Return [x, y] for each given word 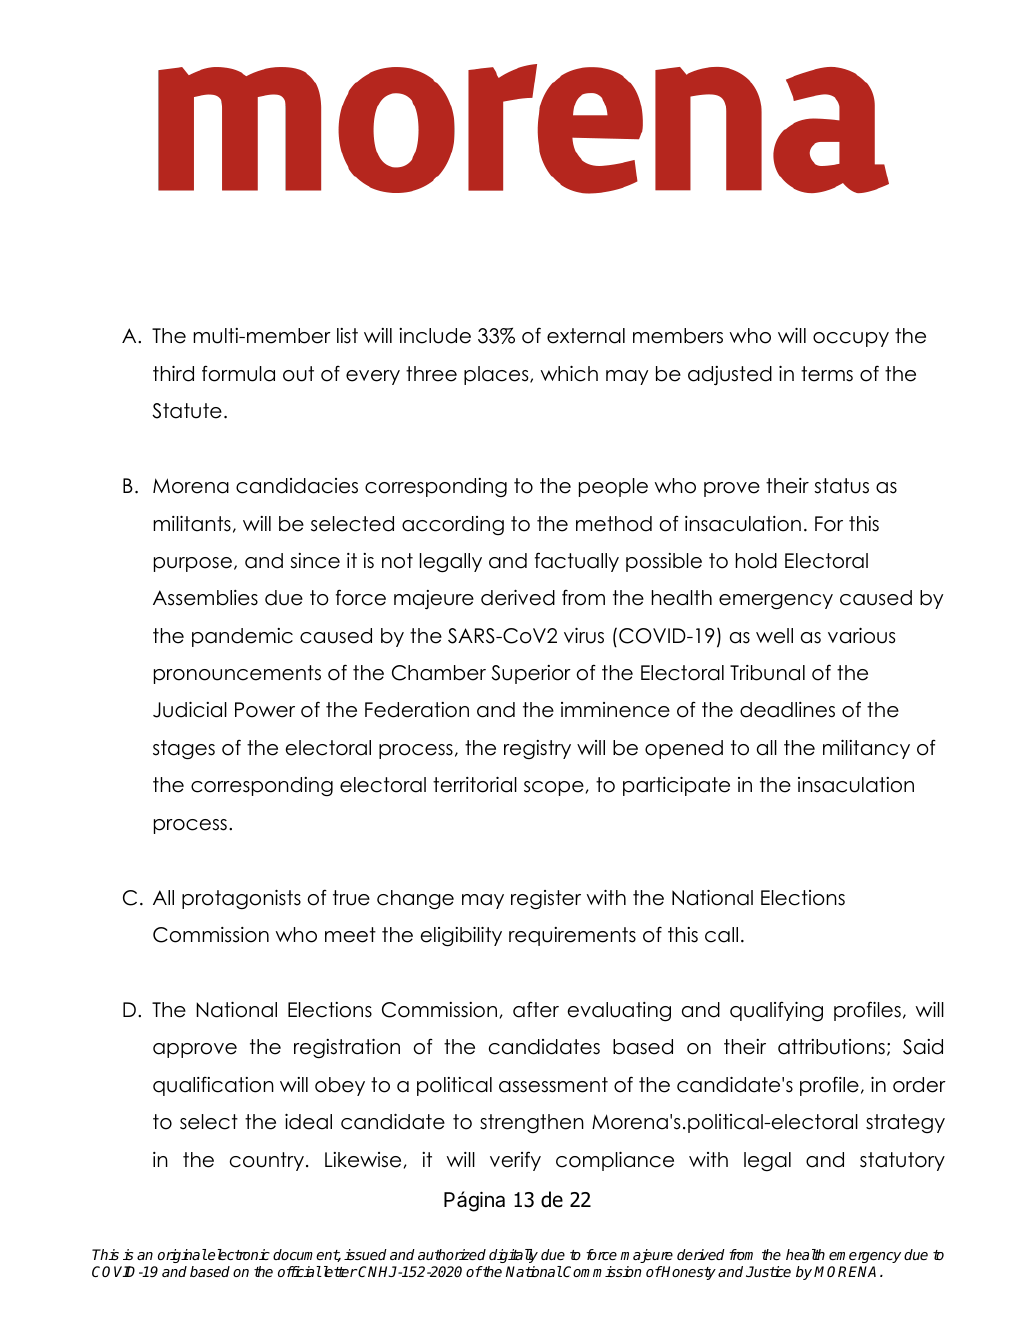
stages [184, 750]
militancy [866, 749]
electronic [238, 1254]
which [569, 374]
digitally [513, 1256]
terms [827, 374]
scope [554, 788]
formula [238, 373]
